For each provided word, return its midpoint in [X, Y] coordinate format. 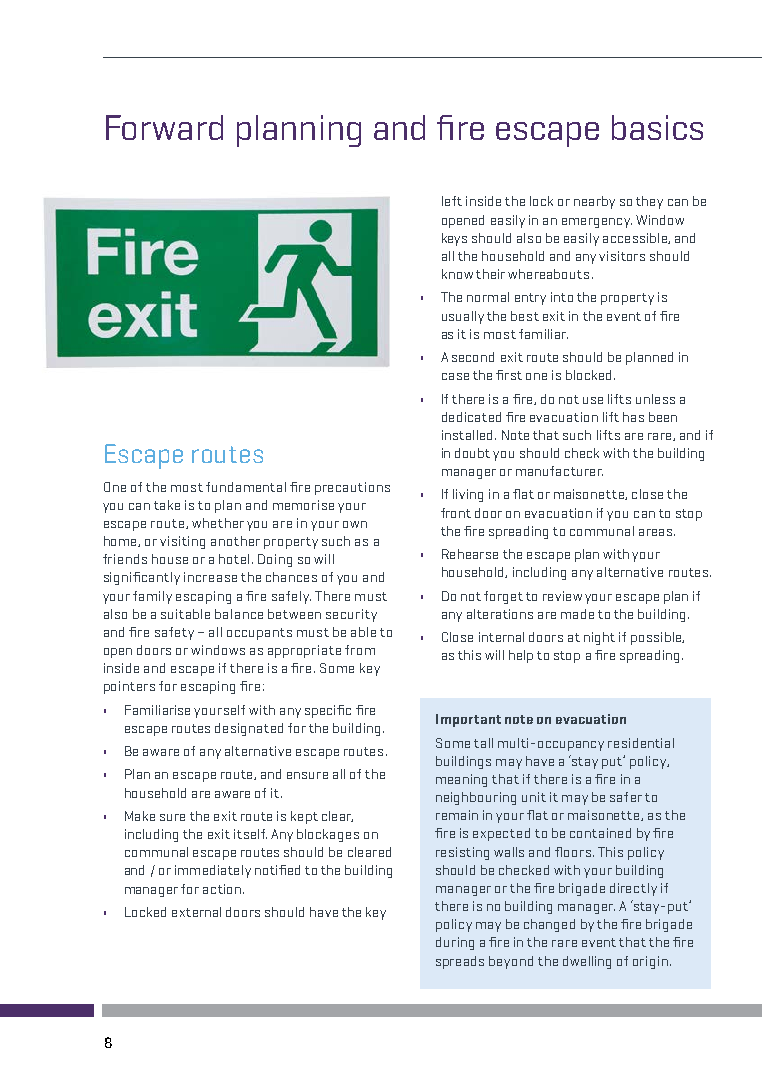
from [360, 650]
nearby [594, 202]
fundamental [246, 487]
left [452, 201]
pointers [129, 687]
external [196, 912]
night [599, 638]
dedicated [471, 417]
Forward [164, 127]
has [633, 417]
